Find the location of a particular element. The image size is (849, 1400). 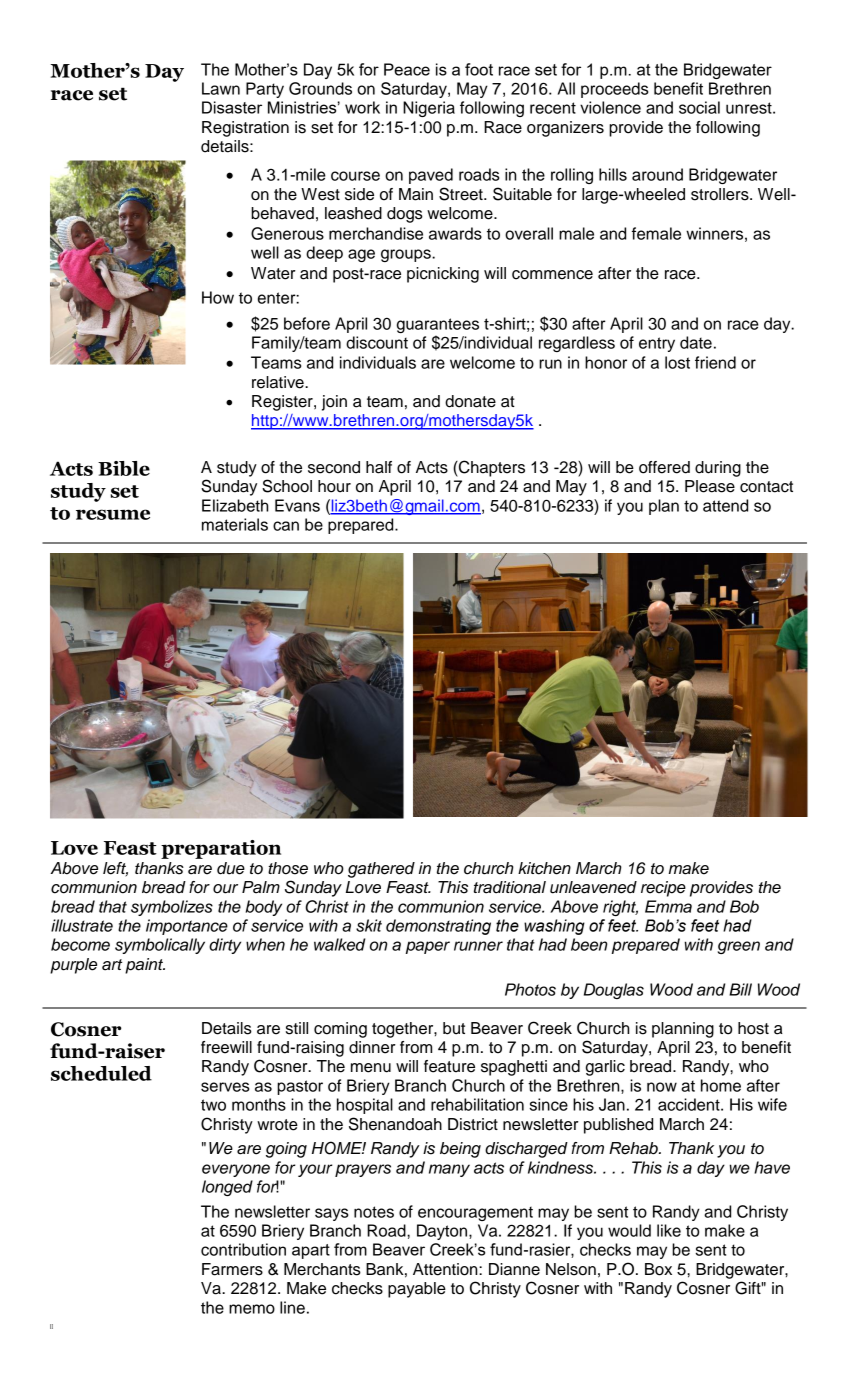

Nigeria is located at coordinates (429, 109).
